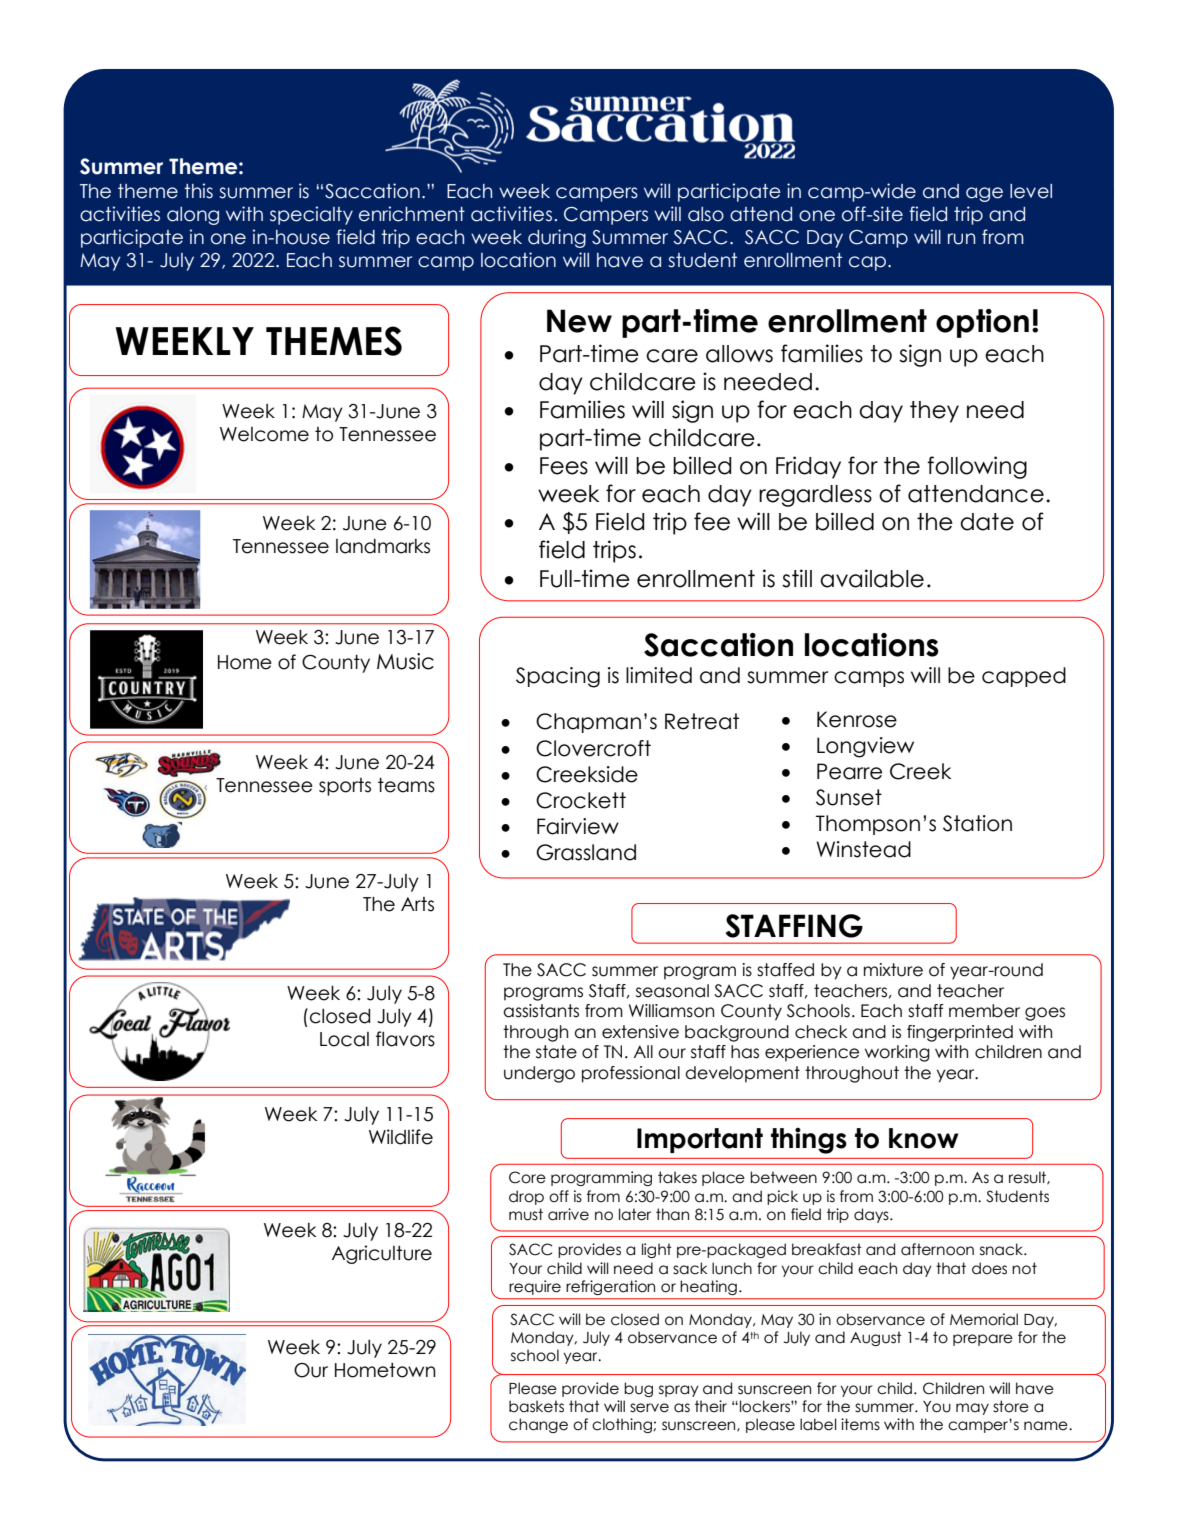  What do you see at coordinates (405, 661) in the screenshot?
I see `Music` at bounding box center [405, 661].
